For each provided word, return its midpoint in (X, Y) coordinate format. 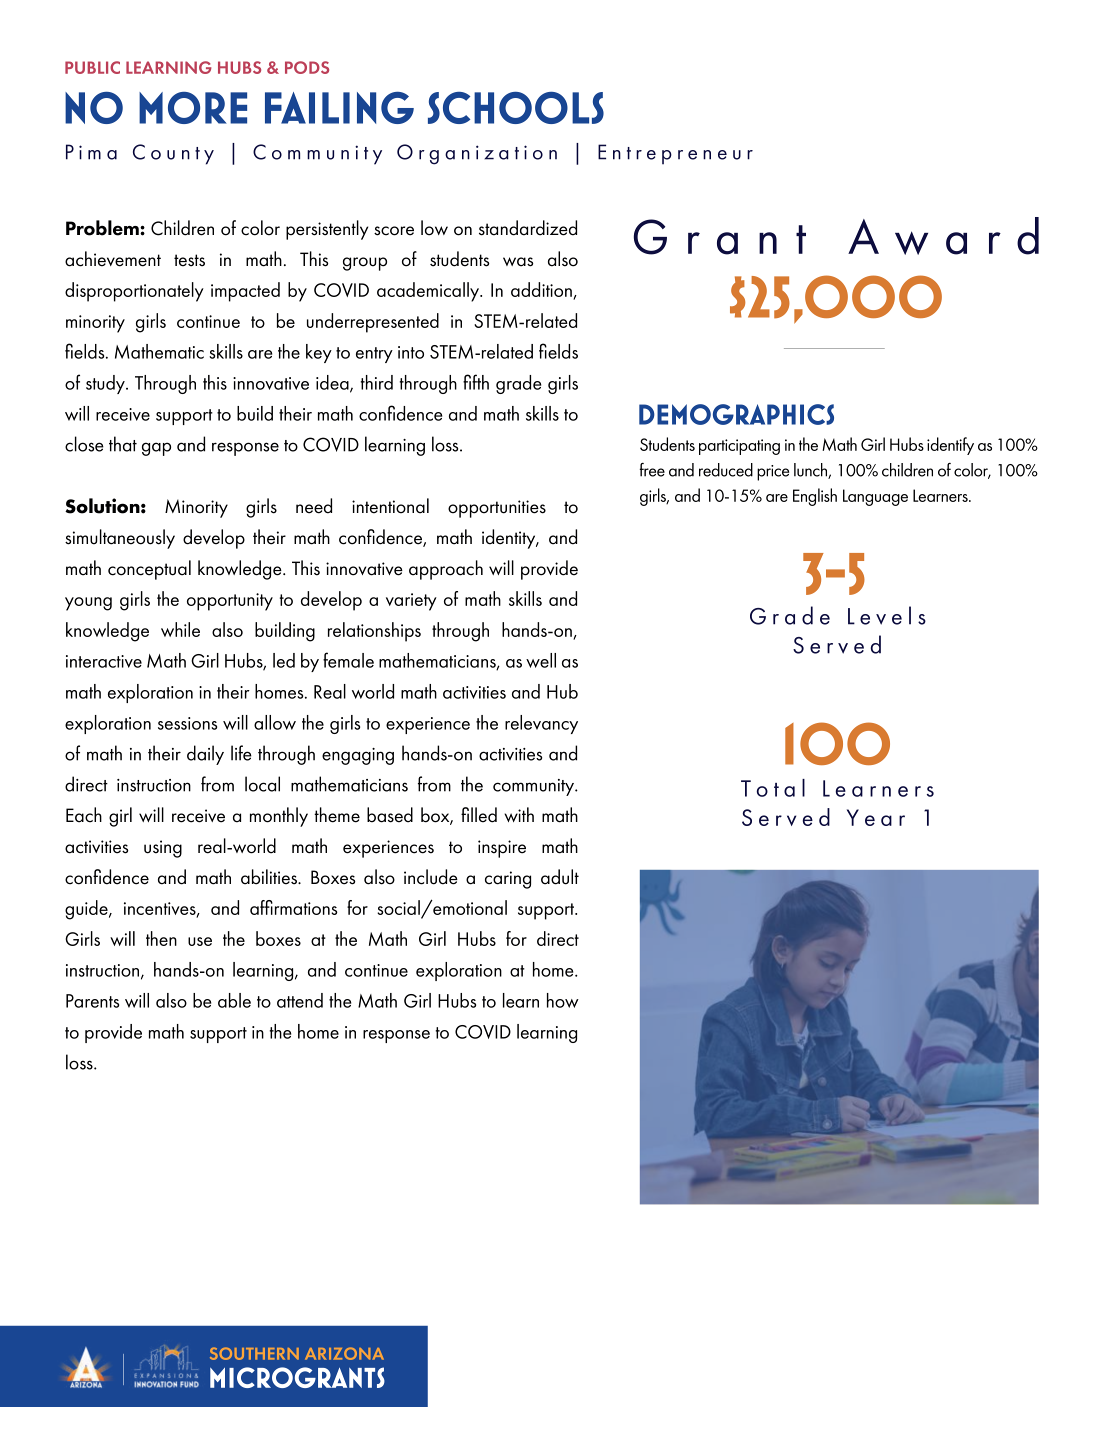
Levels (887, 615)
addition (542, 291)
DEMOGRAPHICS (736, 414)
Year (876, 817)
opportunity (230, 602)
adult (560, 877)
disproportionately (134, 292)
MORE (193, 108)
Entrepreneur (675, 154)
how (563, 1000)
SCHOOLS (516, 108)
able (234, 1000)
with (519, 814)
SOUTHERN (254, 1353)
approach (446, 570)
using (163, 849)
